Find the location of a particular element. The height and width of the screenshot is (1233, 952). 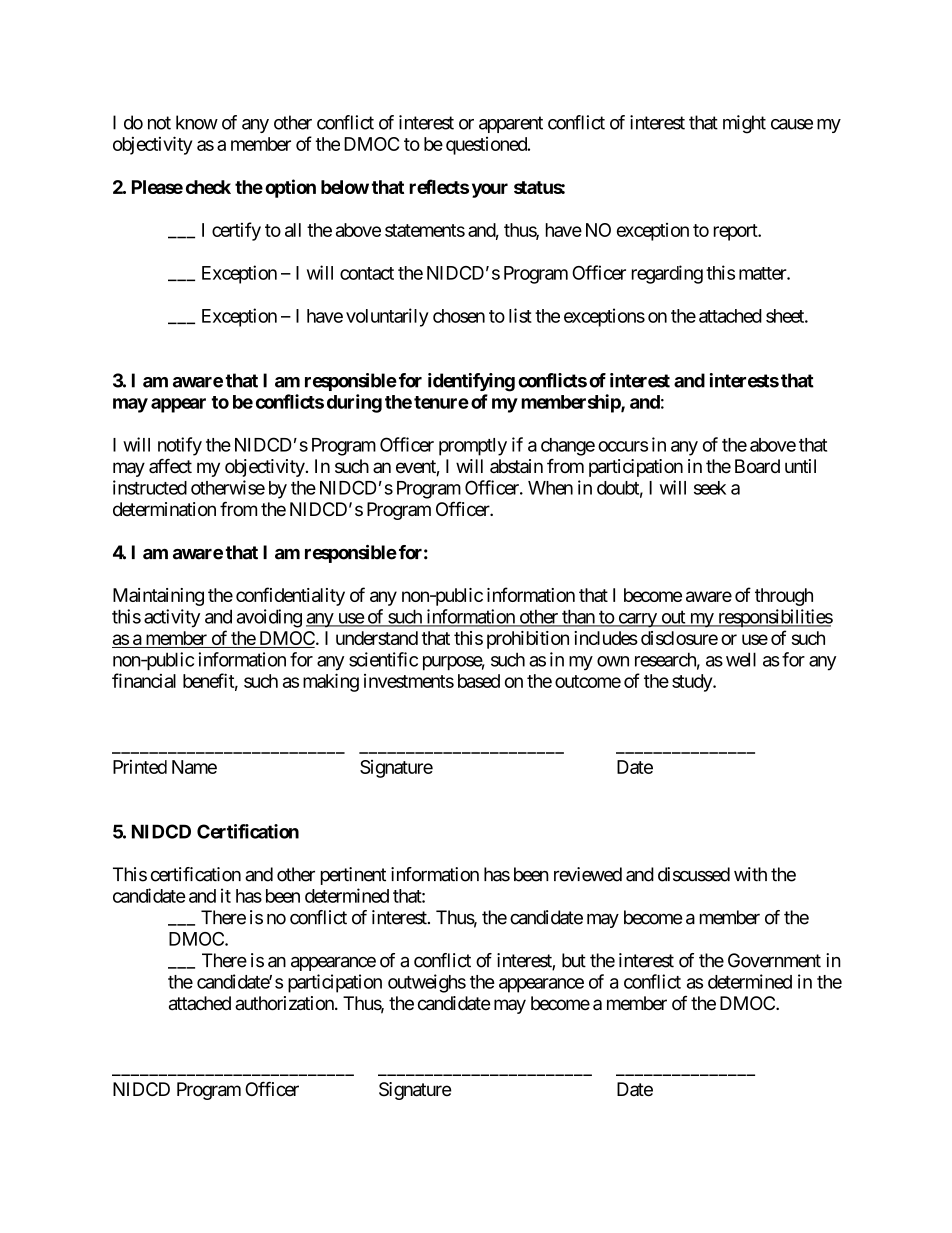

Printed is located at coordinates (140, 767).
